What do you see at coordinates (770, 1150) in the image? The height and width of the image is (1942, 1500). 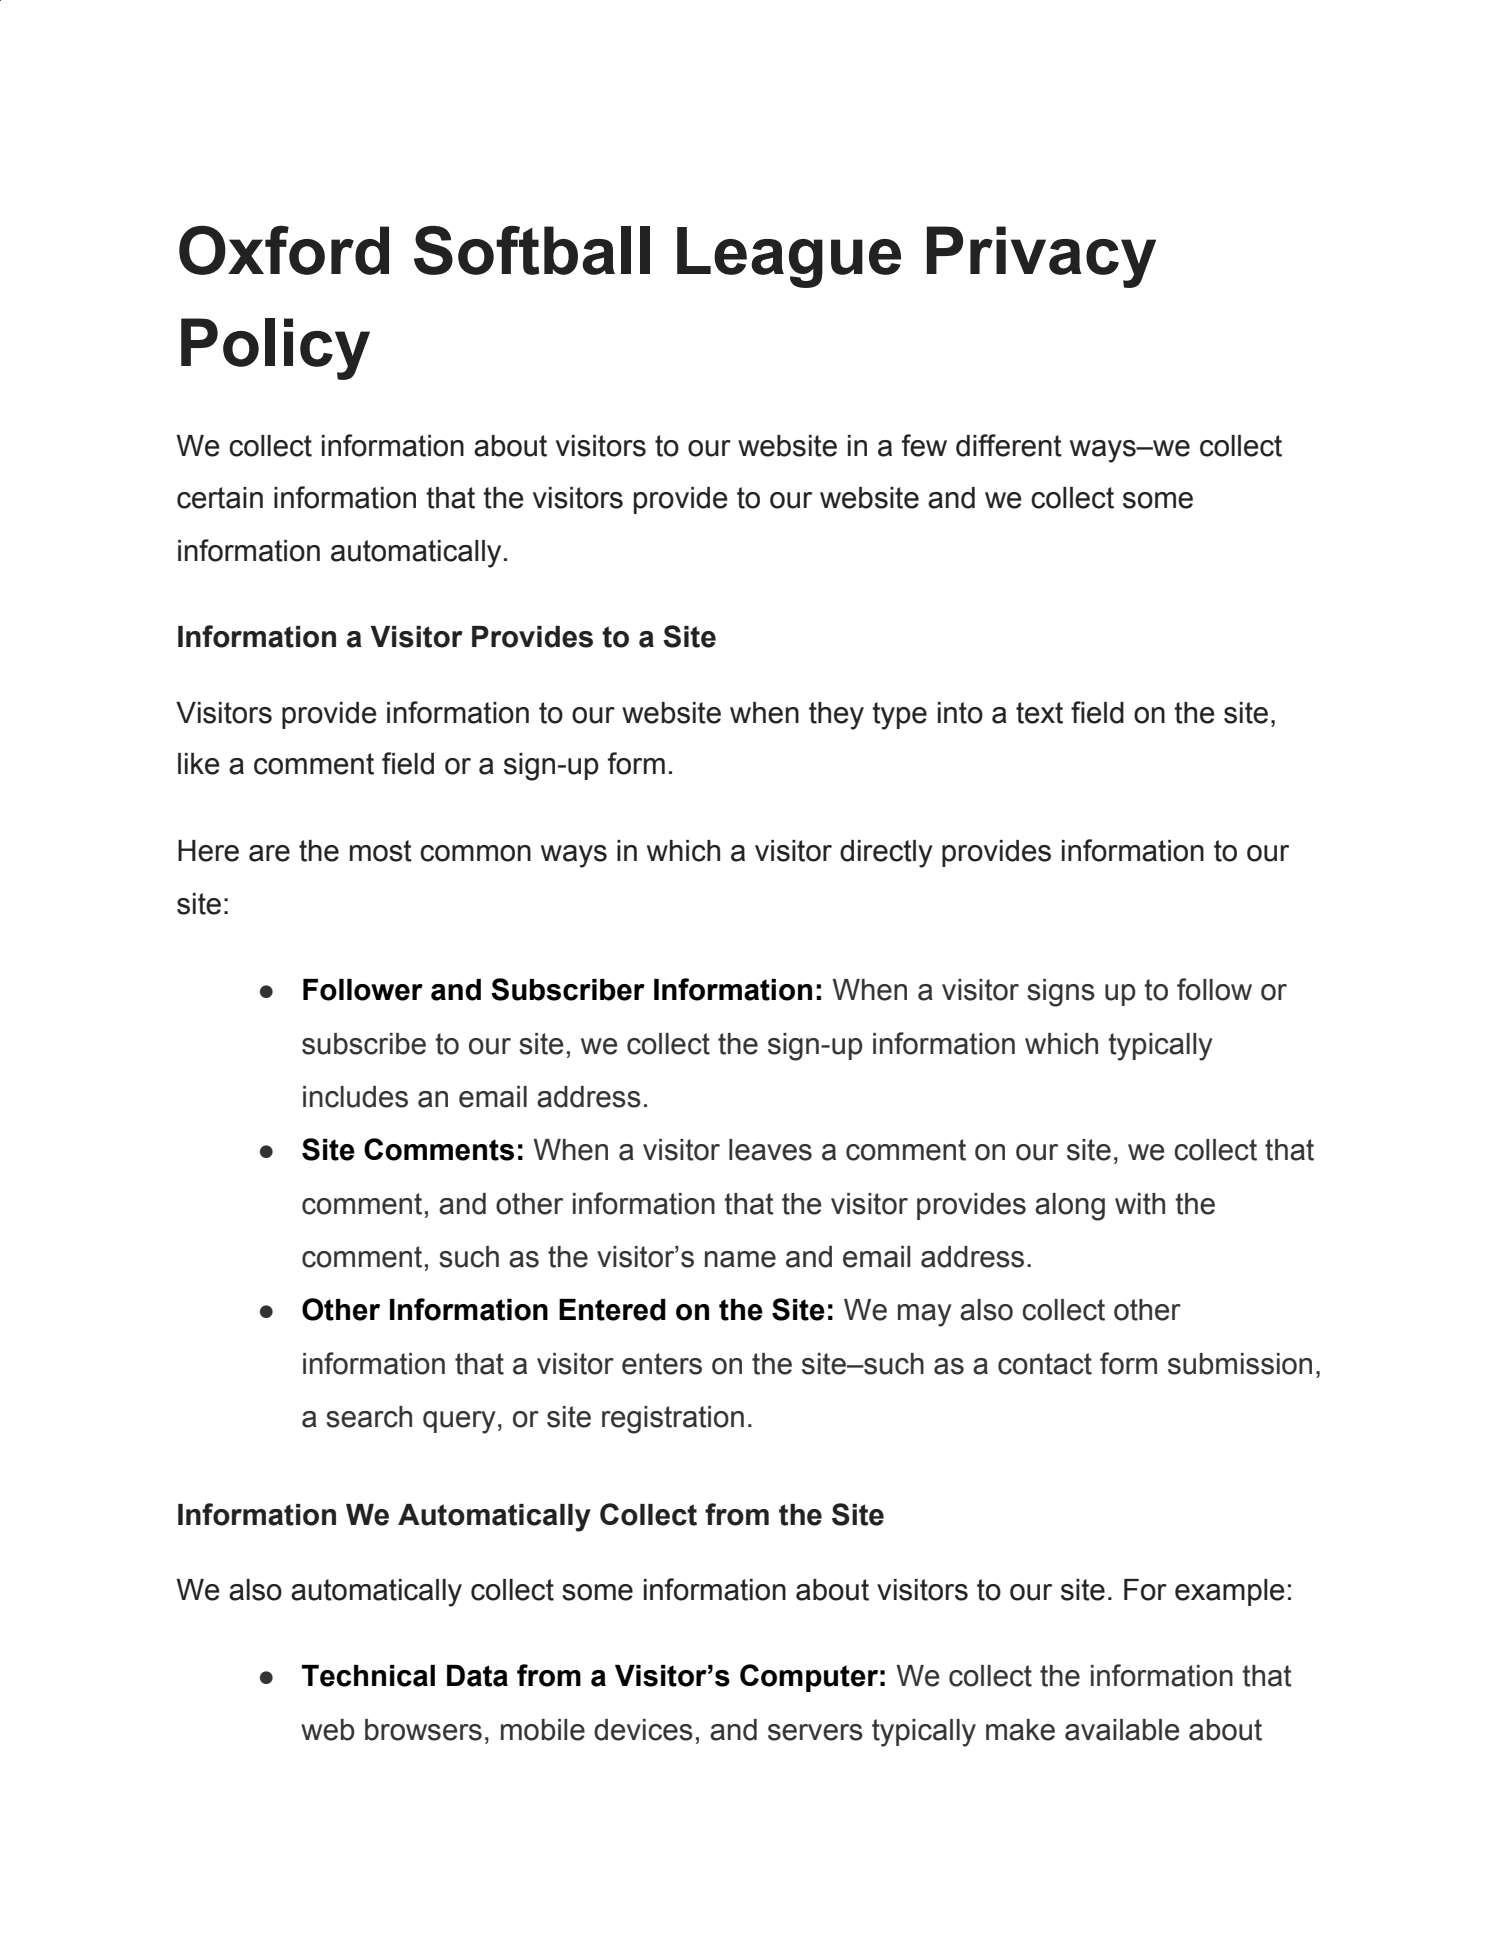 I see `leaves` at bounding box center [770, 1150].
